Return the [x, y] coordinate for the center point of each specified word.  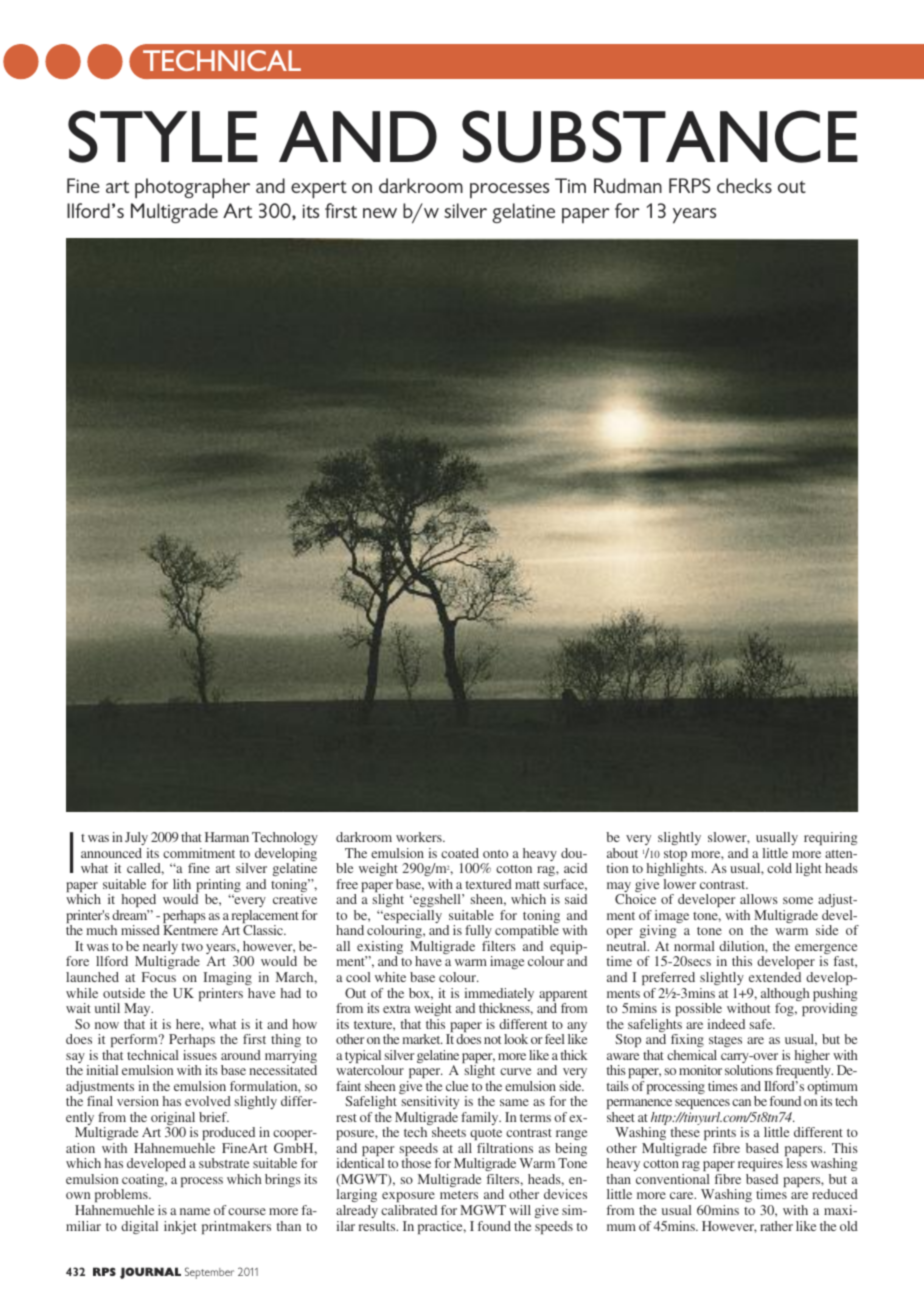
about [622, 853]
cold [779, 868]
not [492, 1040]
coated [460, 853]
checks [744, 185]
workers [420, 837]
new [380, 213]
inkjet [180, 1227]
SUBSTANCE [660, 136]
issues [200, 1055]
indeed [726, 1024]
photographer [192, 188]
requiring [830, 838]
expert [319, 189]
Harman [227, 837]
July [136, 838]
